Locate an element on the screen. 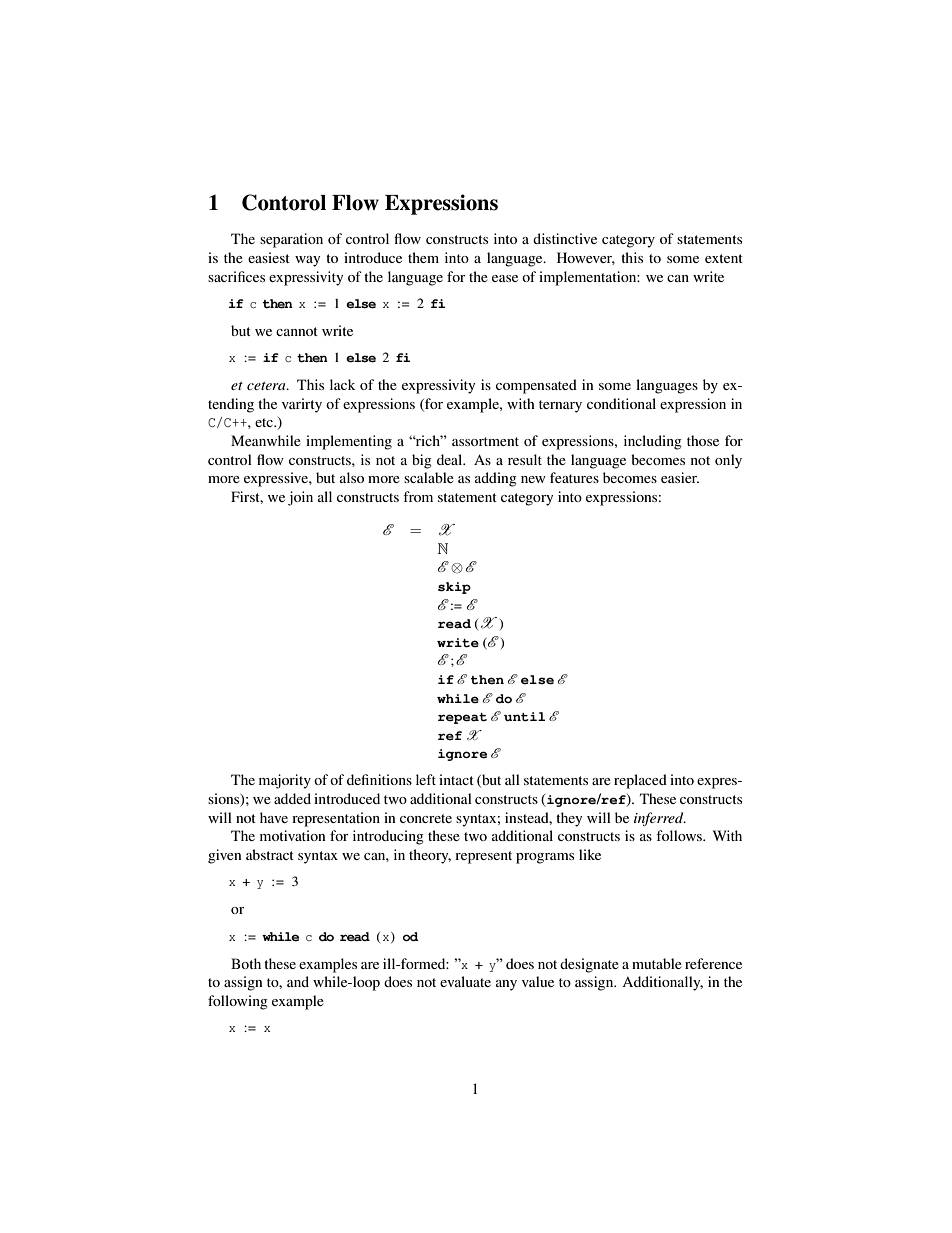 This screenshot has width=952, height=1233. evaluate is located at coordinates (465, 981).
